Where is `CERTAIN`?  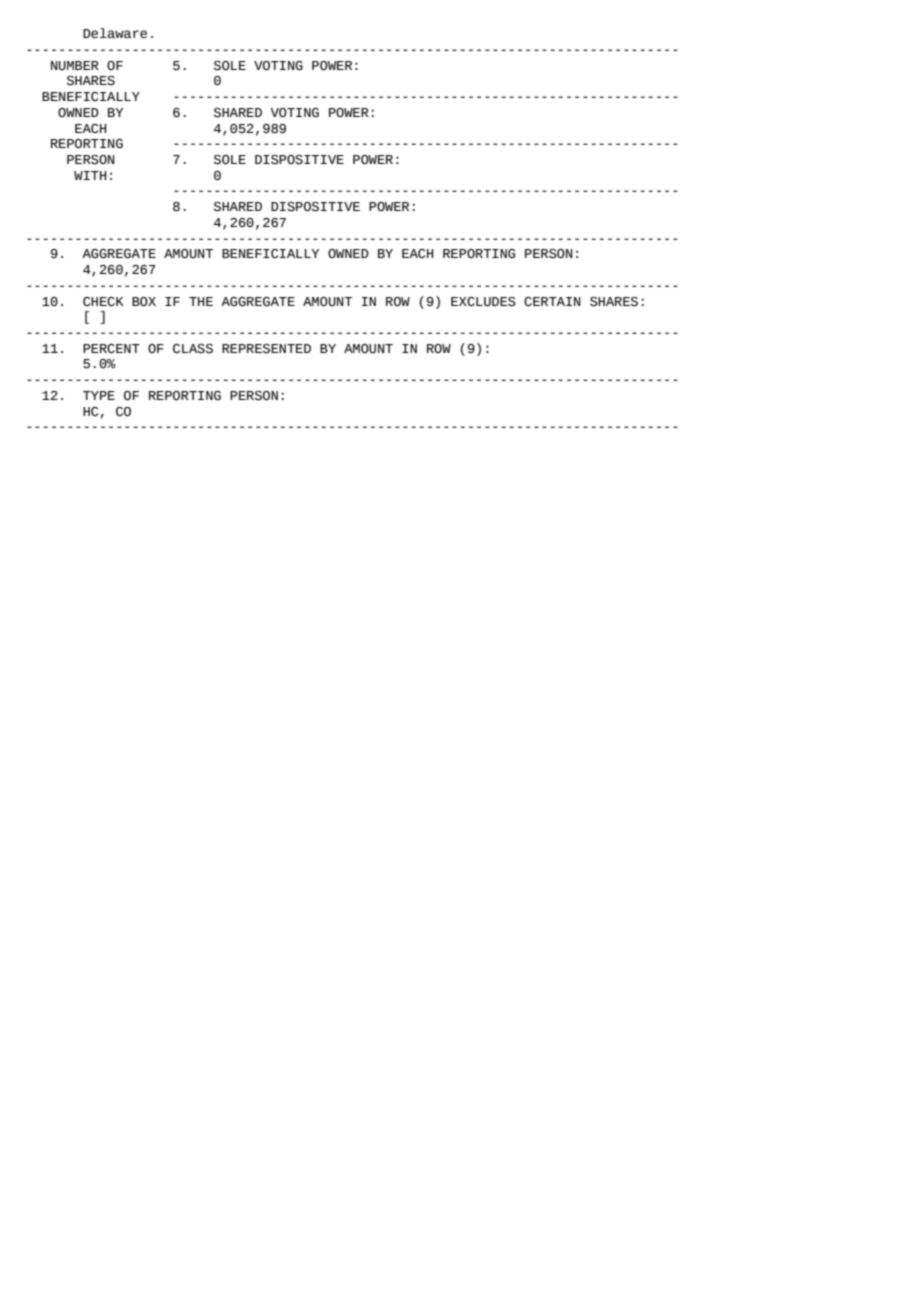
CERTAIN is located at coordinates (552, 302).
